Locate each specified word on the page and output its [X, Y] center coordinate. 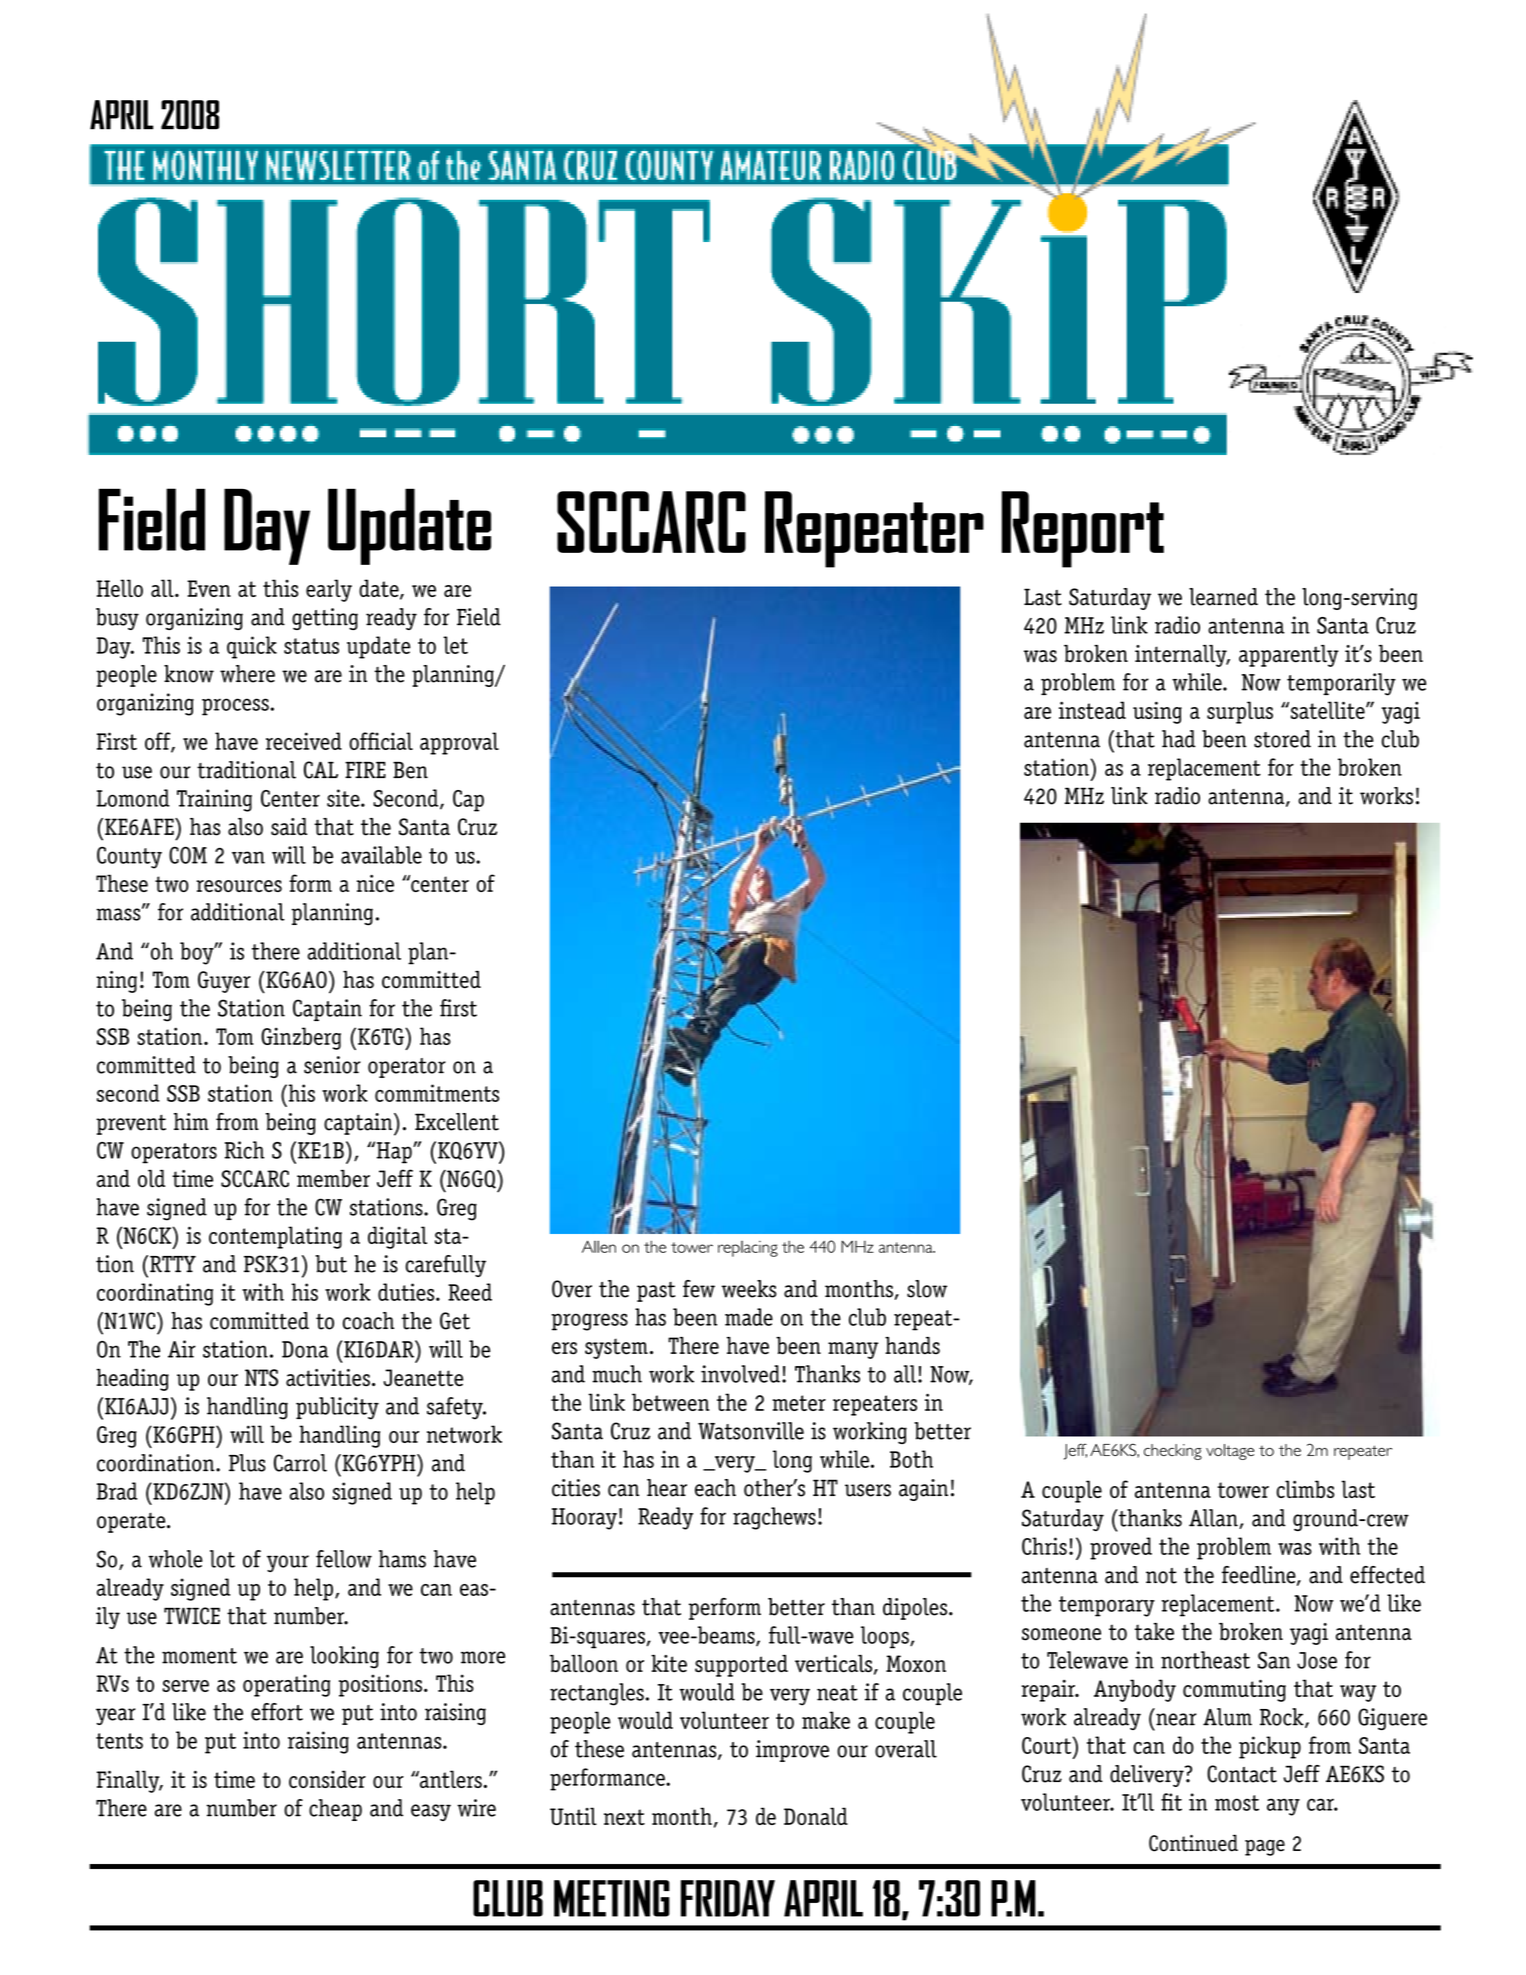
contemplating [275, 1237]
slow [927, 1289]
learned [1223, 597]
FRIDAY [728, 1898]
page [1265, 1848]
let [455, 645]
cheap [335, 1810]
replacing [748, 1249]
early [329, 590]
